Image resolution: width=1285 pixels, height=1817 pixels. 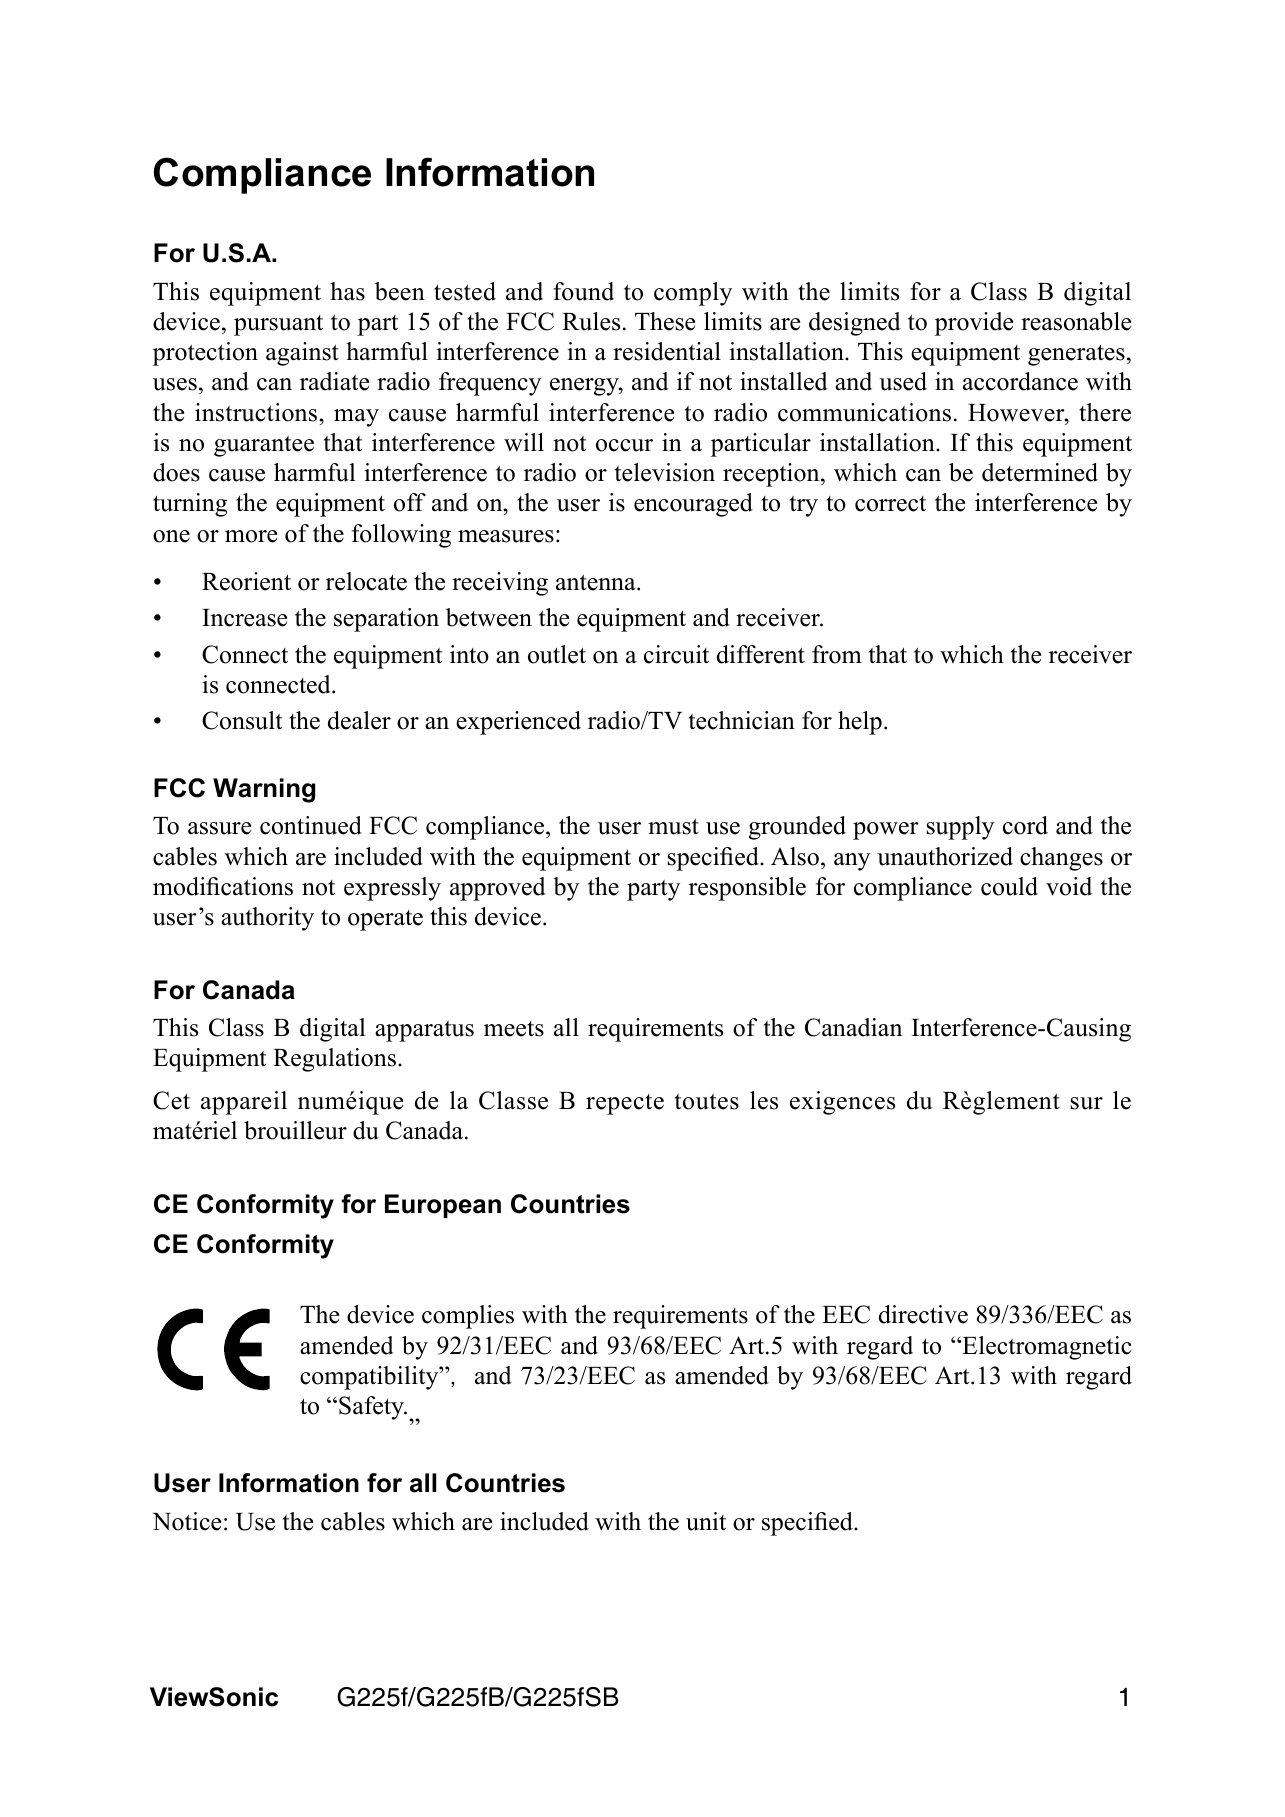 What do you see at coordinates (665, 321) in the page?
I see `These` at bounding box center [665, 321].
